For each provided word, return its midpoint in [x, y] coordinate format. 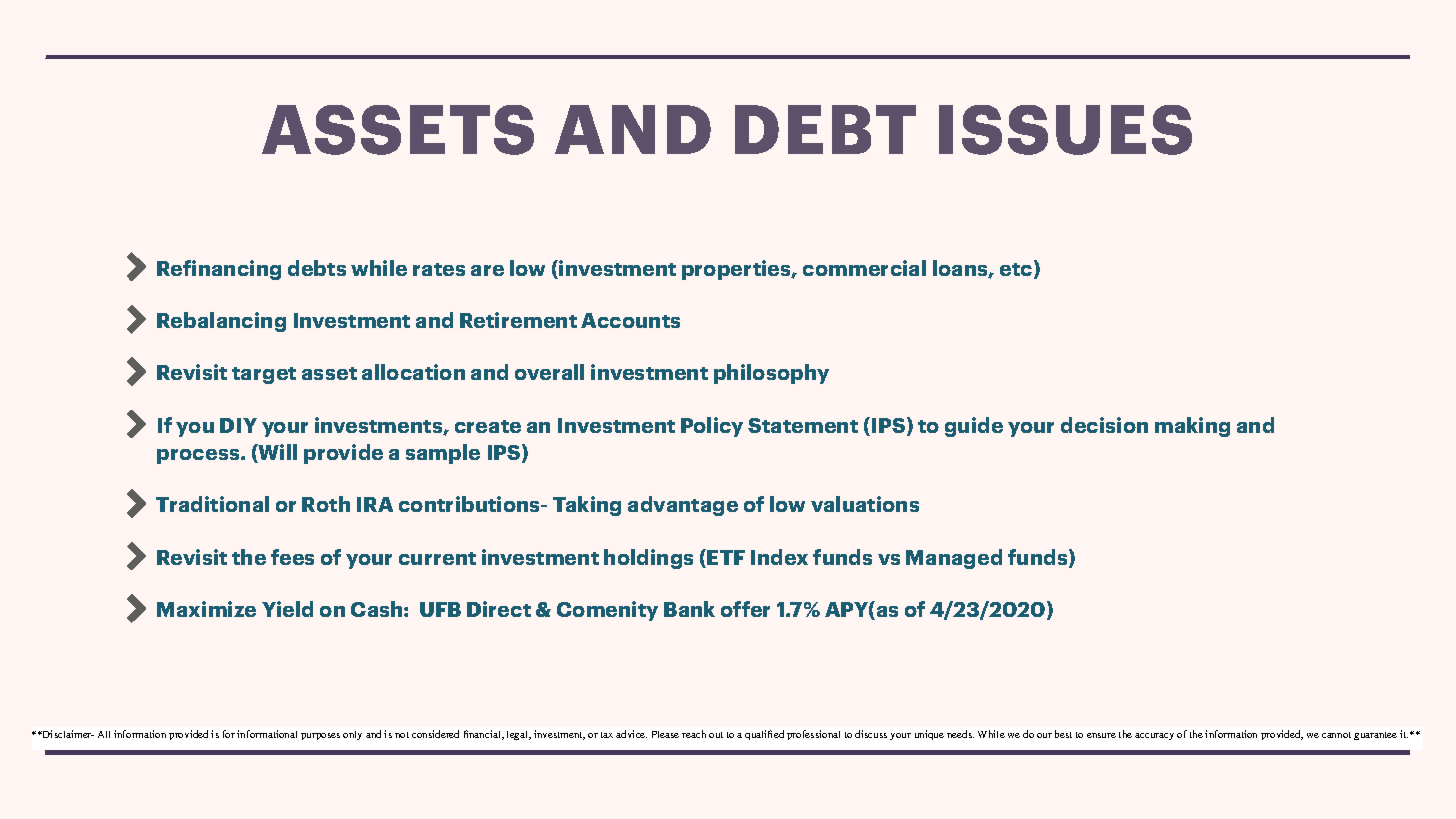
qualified [764, 735]
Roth [326, 504]
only [352, 735]
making [1192, 427]
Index [779, 557]
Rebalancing [221, 322]
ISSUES [1065, 130]
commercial [864, 268]
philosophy [771, 374]
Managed [954, 559]
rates [439, 269]
